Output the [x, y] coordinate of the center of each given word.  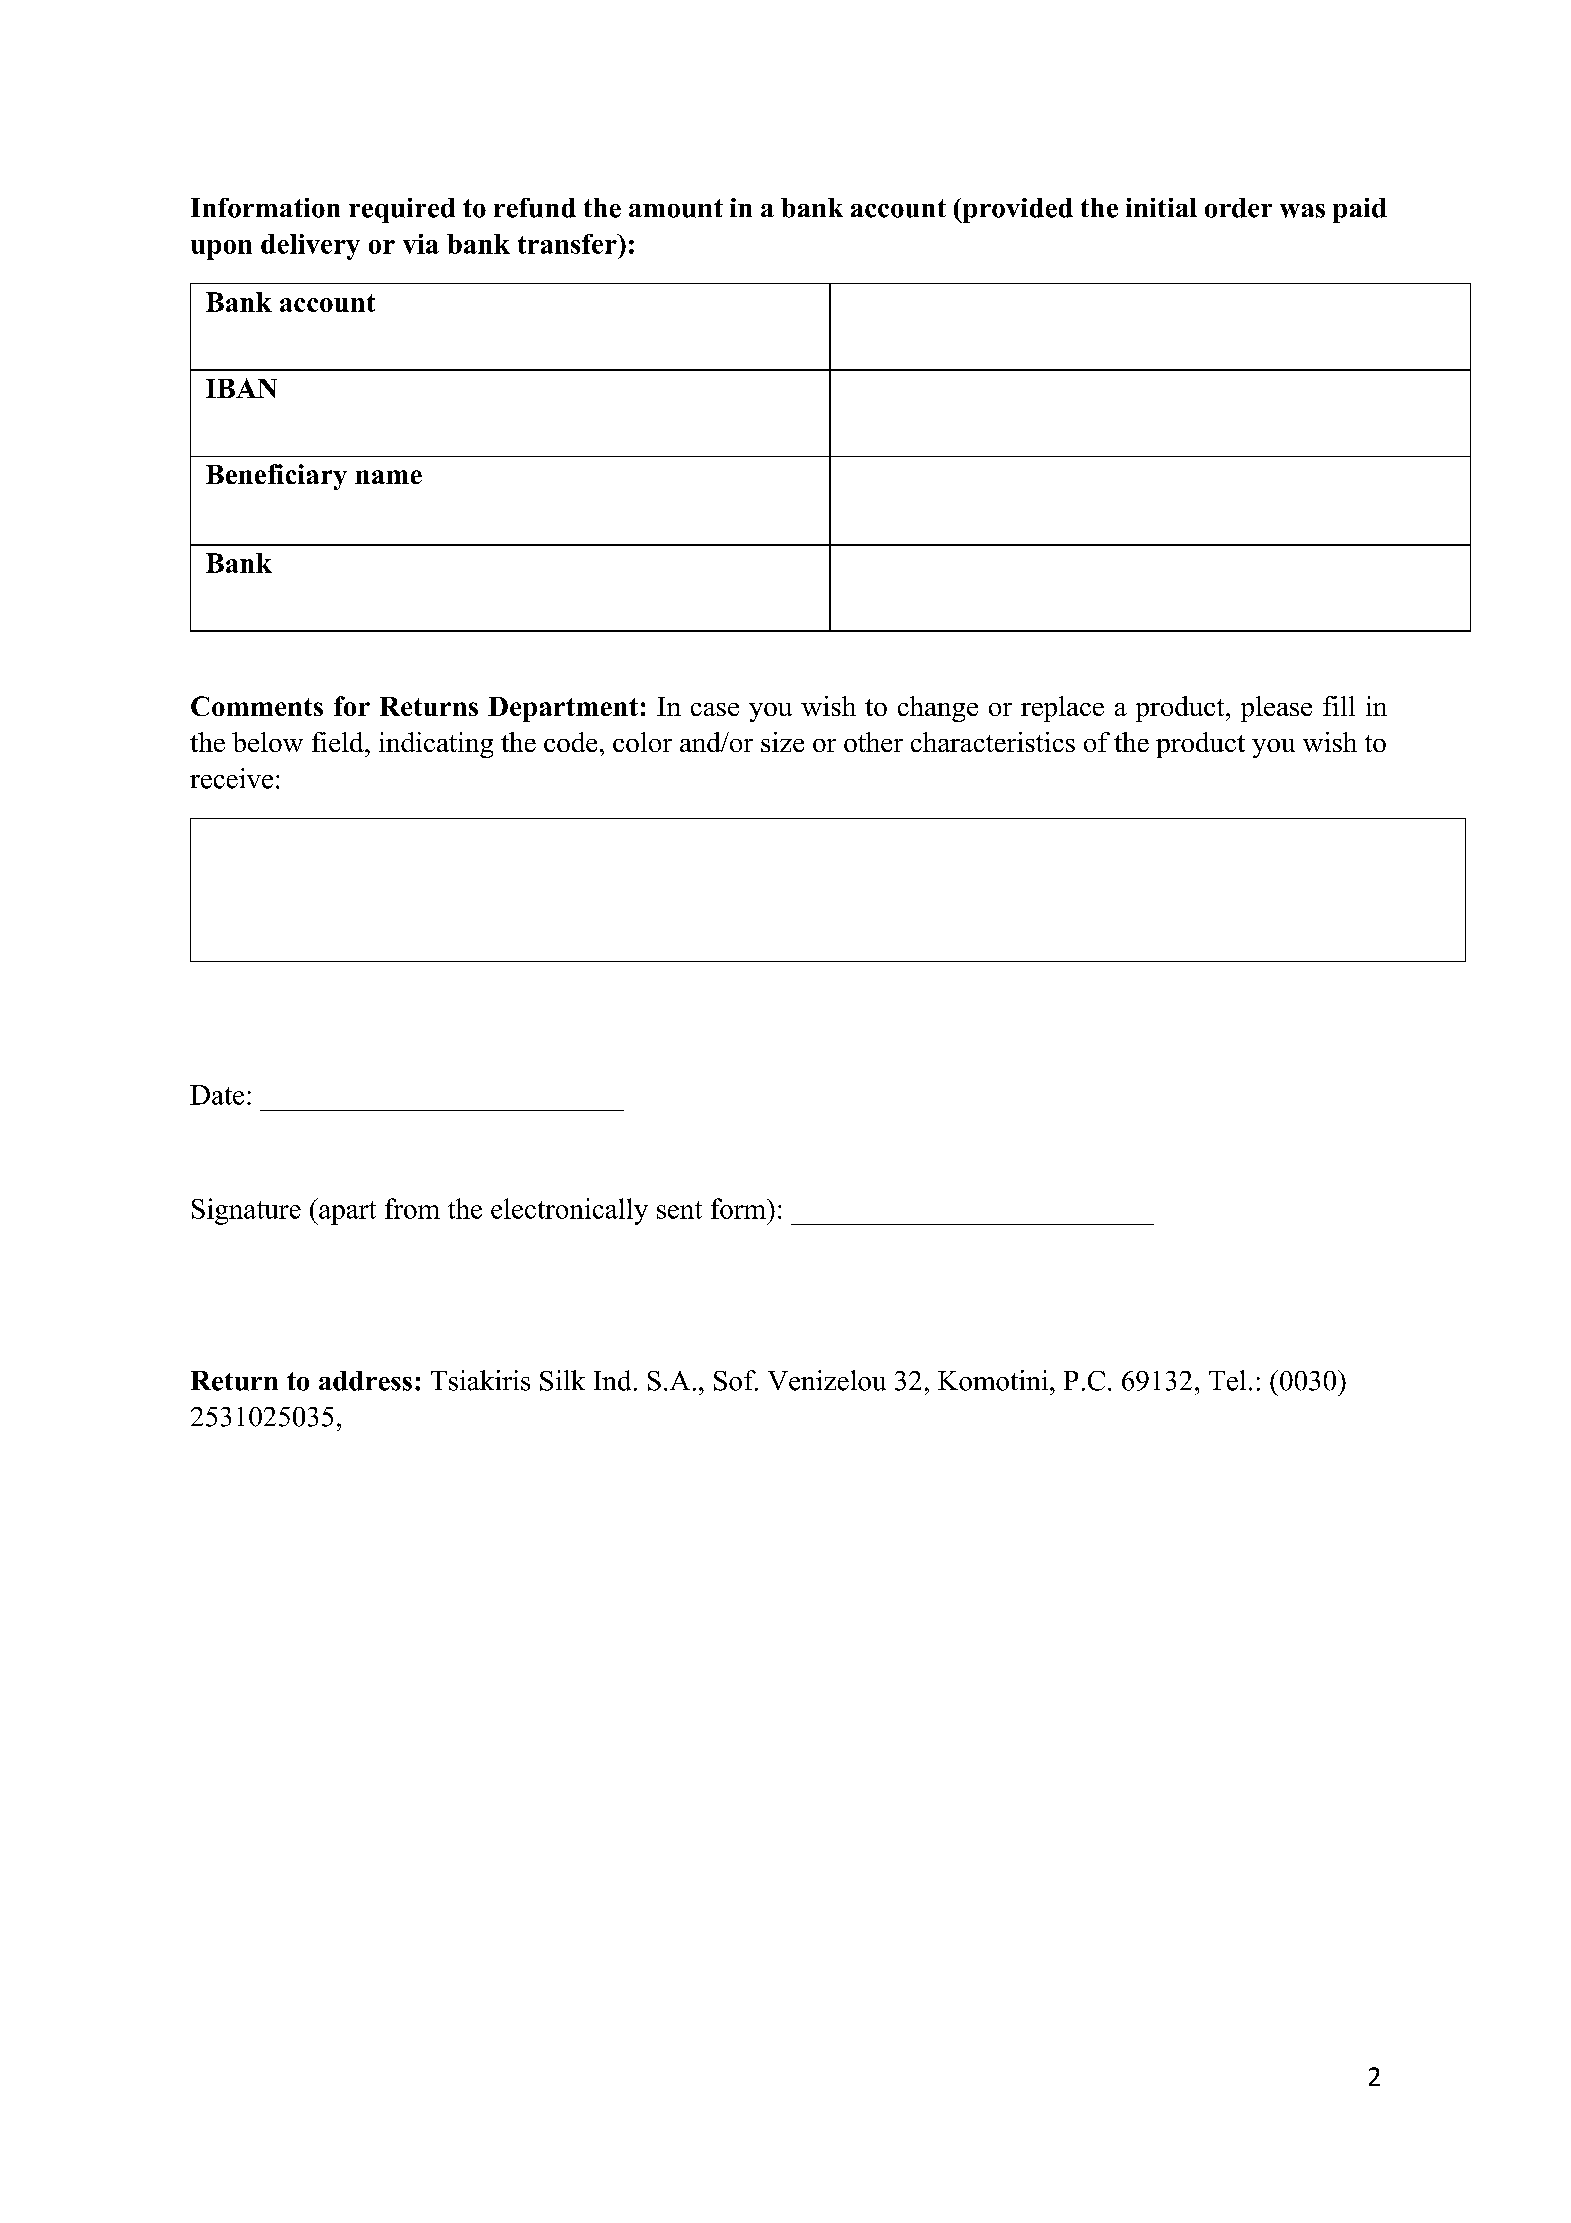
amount [676, 208]
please [1276, 709]
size [782, 742]
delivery [310, 247]
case [715, 709]
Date [217, 1095]
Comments [257, 706]
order [1238, 208]
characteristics [993, 742]
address [365, 1381]
